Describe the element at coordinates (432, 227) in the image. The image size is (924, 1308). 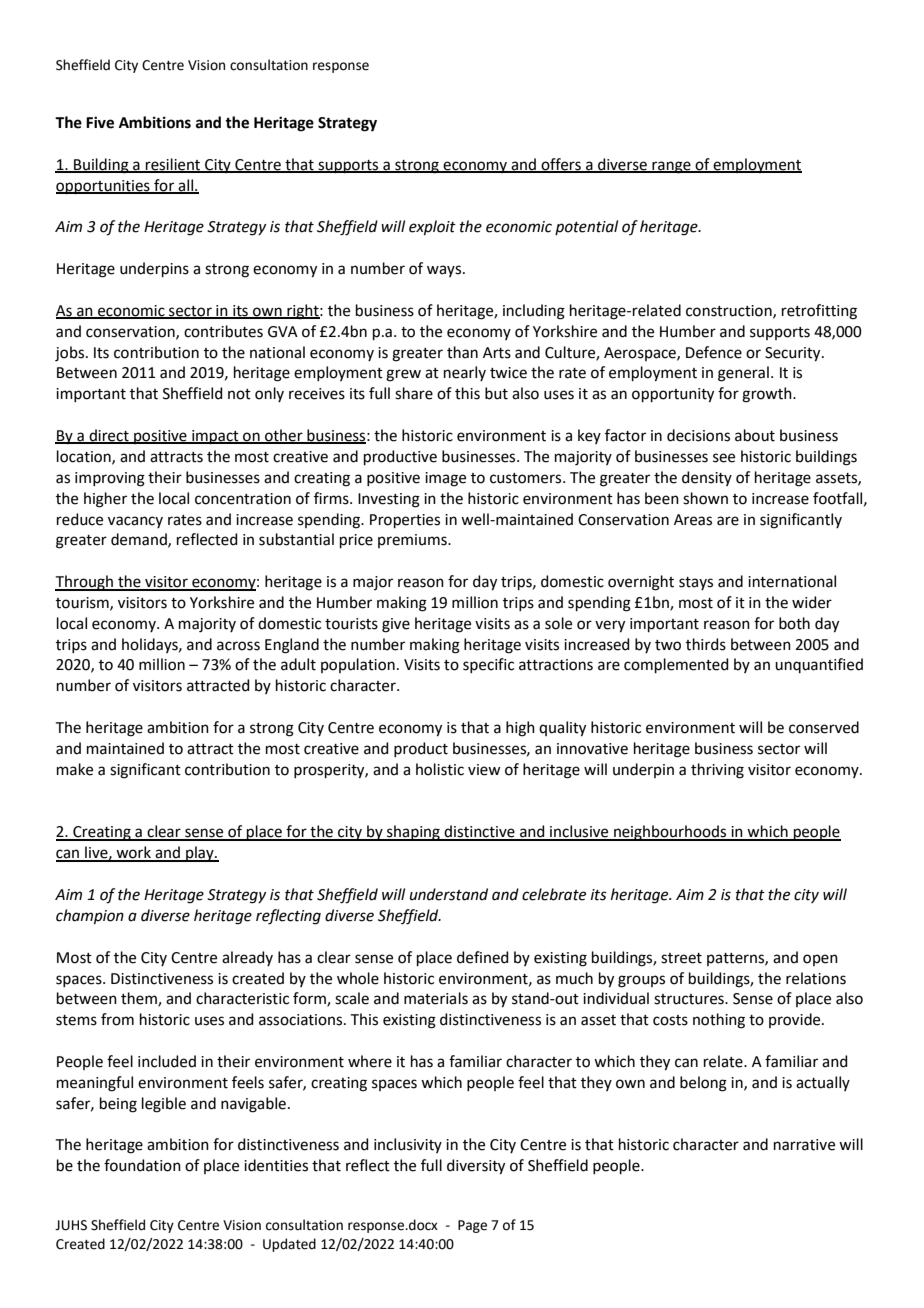
I see `exploit` at that location.
